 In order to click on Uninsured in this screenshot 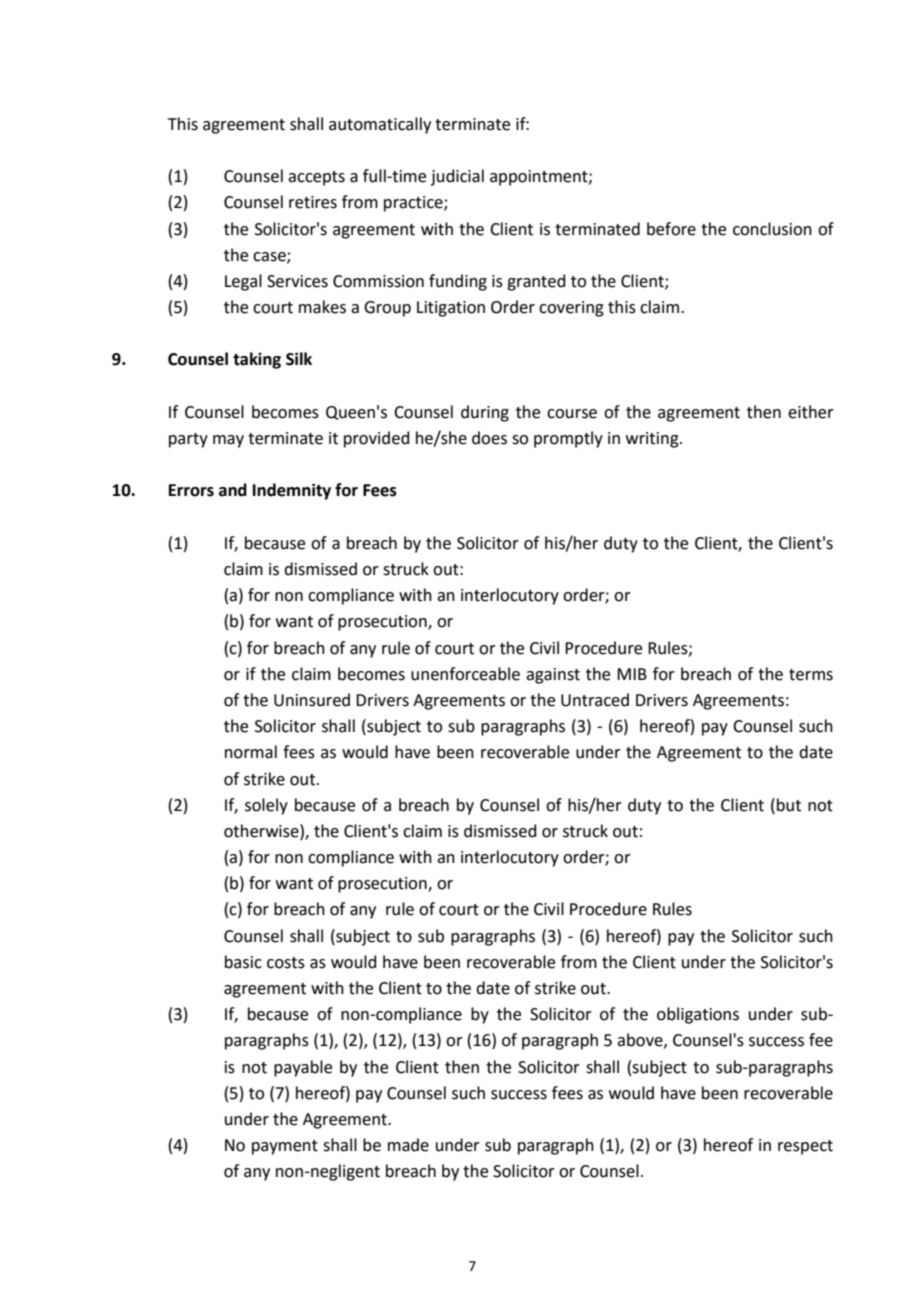, I will do `click(312, 700)`.
